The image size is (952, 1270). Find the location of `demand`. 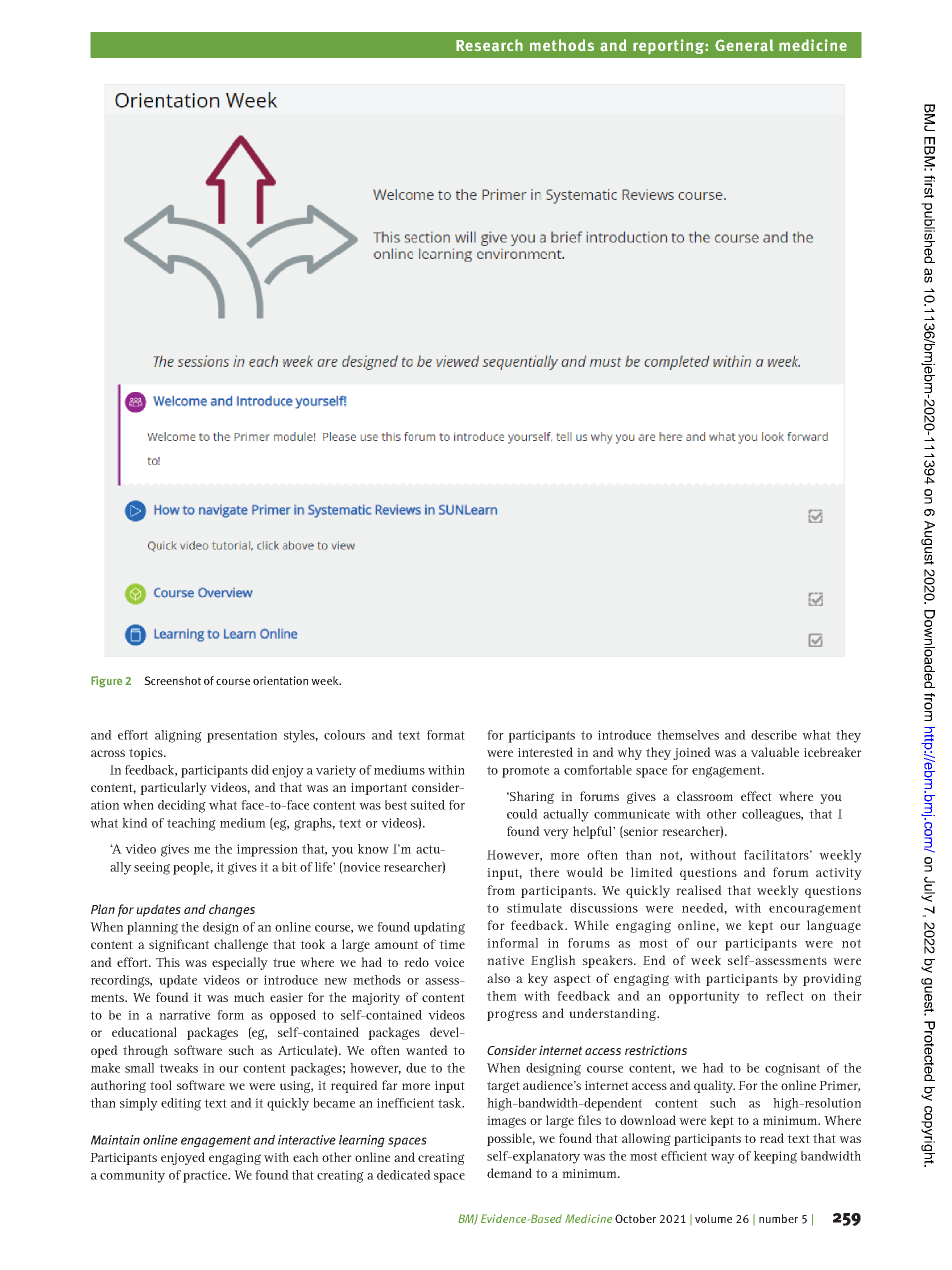

demand is located at coordinates (509, 1173).
